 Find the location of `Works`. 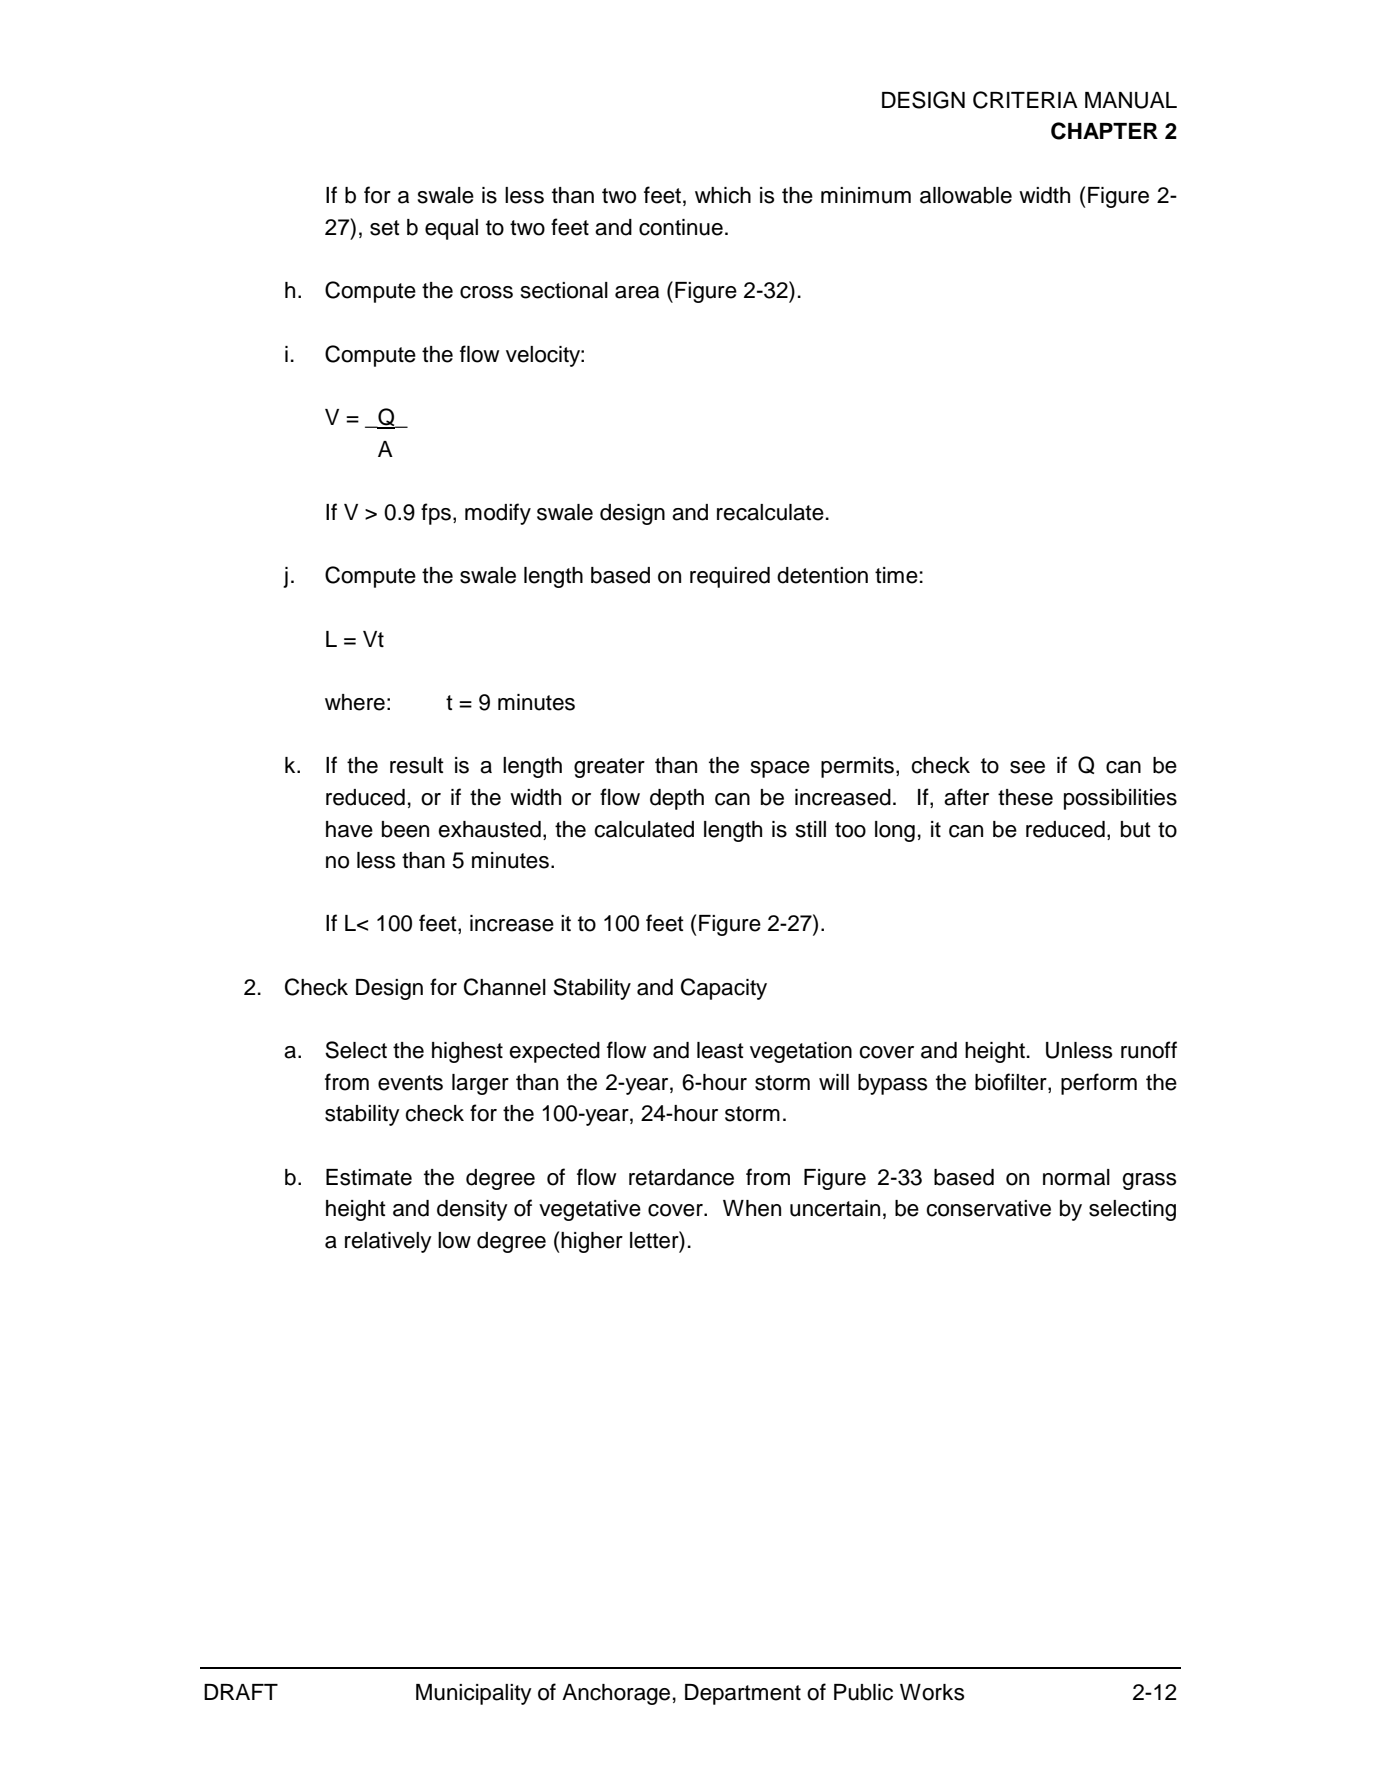

Works is located at coordinates (932, 1692).
